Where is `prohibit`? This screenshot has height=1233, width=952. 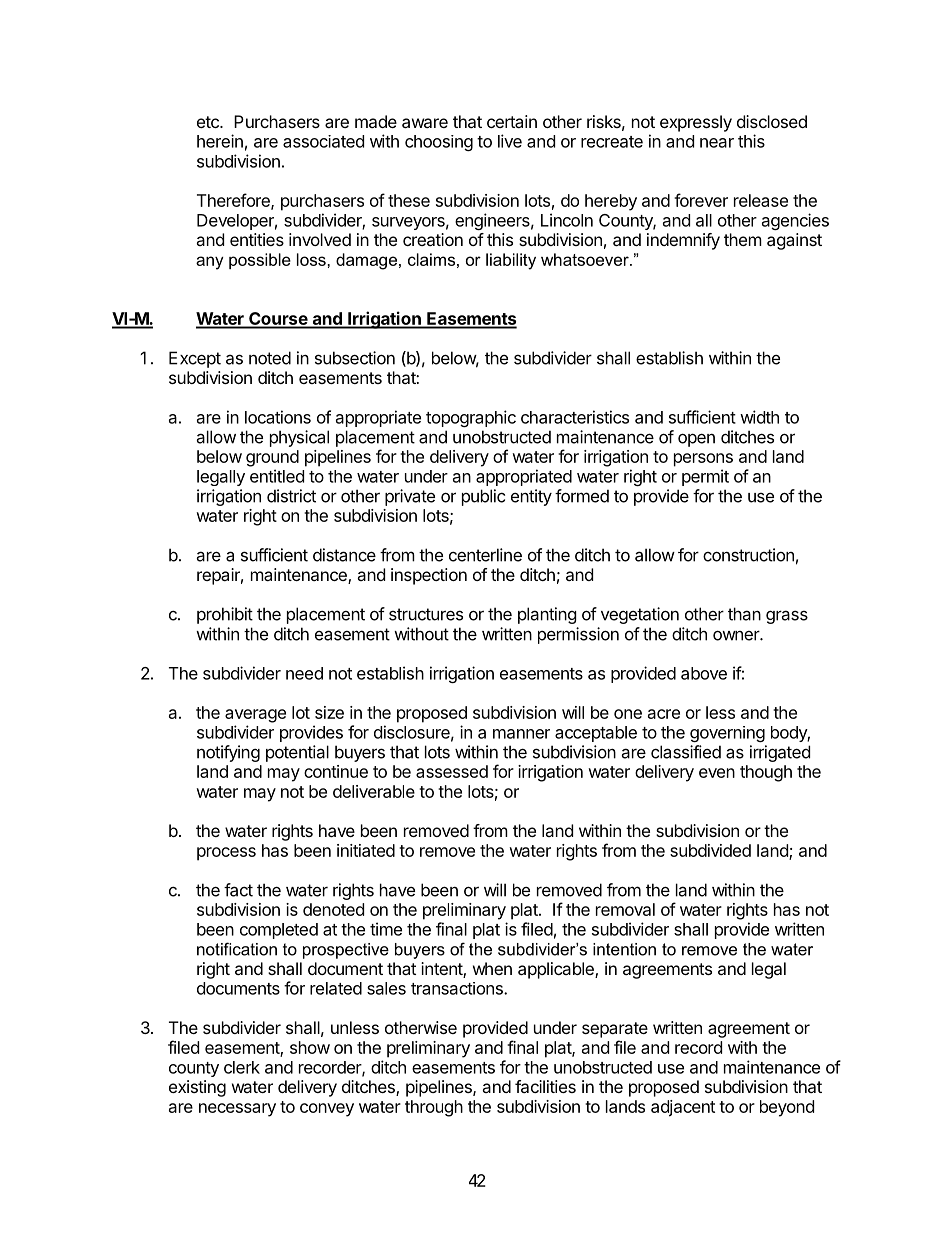
prohibit is located at coordinates (225, 615).
